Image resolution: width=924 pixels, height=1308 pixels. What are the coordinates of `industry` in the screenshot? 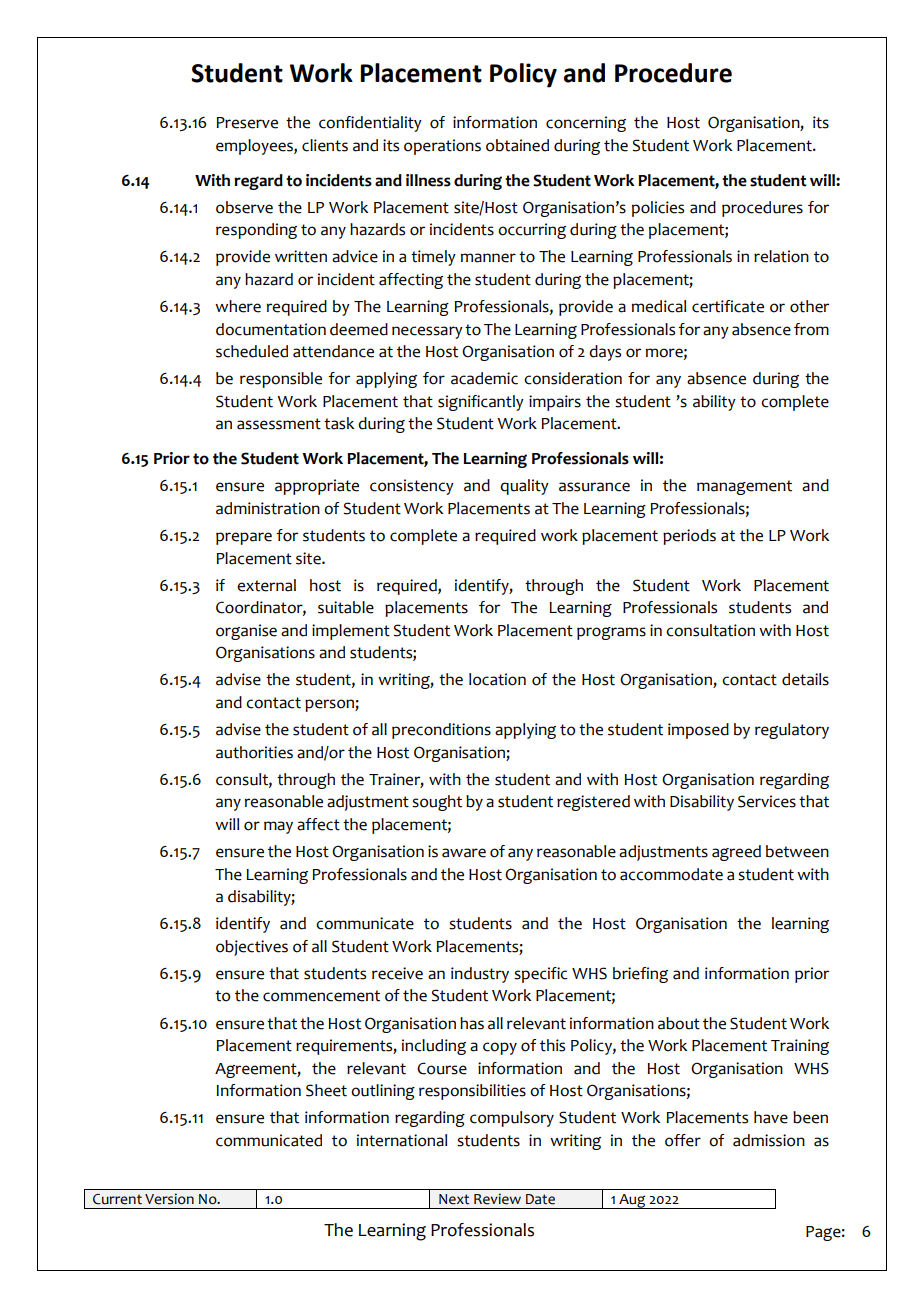 It's located at (480, 975).
